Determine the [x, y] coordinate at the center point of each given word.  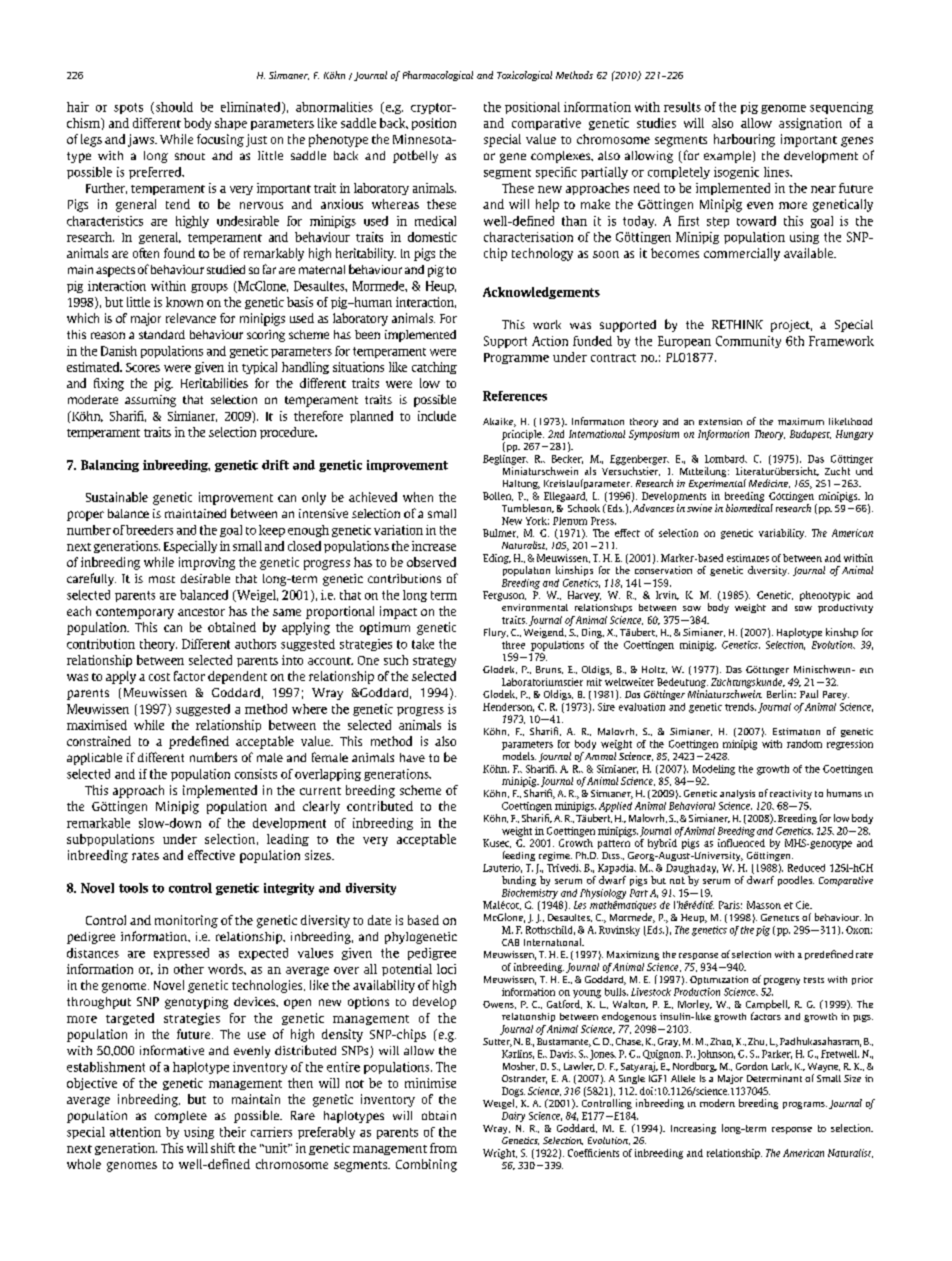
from [443, 1148]
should [174, 107]
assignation [810, 124]
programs [805, 1105]
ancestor [201, 612]
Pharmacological [438, 76]
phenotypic [825, 596]
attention [135, 1132]
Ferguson [504, 596]
